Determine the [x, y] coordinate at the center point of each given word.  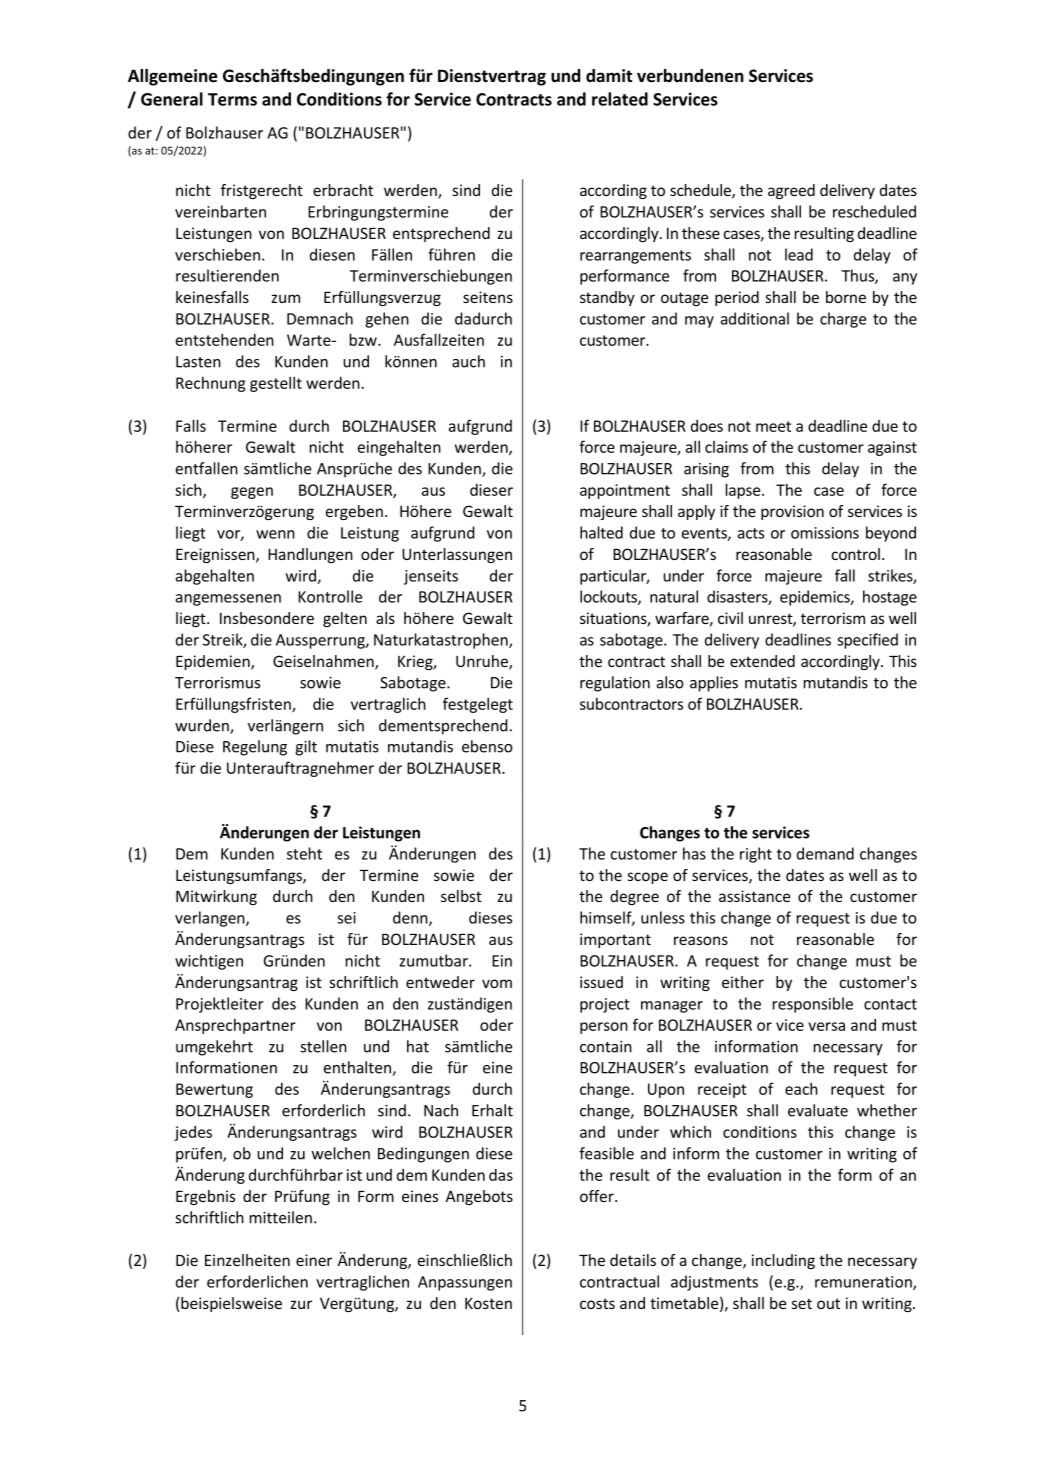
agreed [791, 191]
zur [301, 1304]
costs [597, 1303]
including [783, 1261]
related [620, 99]
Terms [232, 99]
